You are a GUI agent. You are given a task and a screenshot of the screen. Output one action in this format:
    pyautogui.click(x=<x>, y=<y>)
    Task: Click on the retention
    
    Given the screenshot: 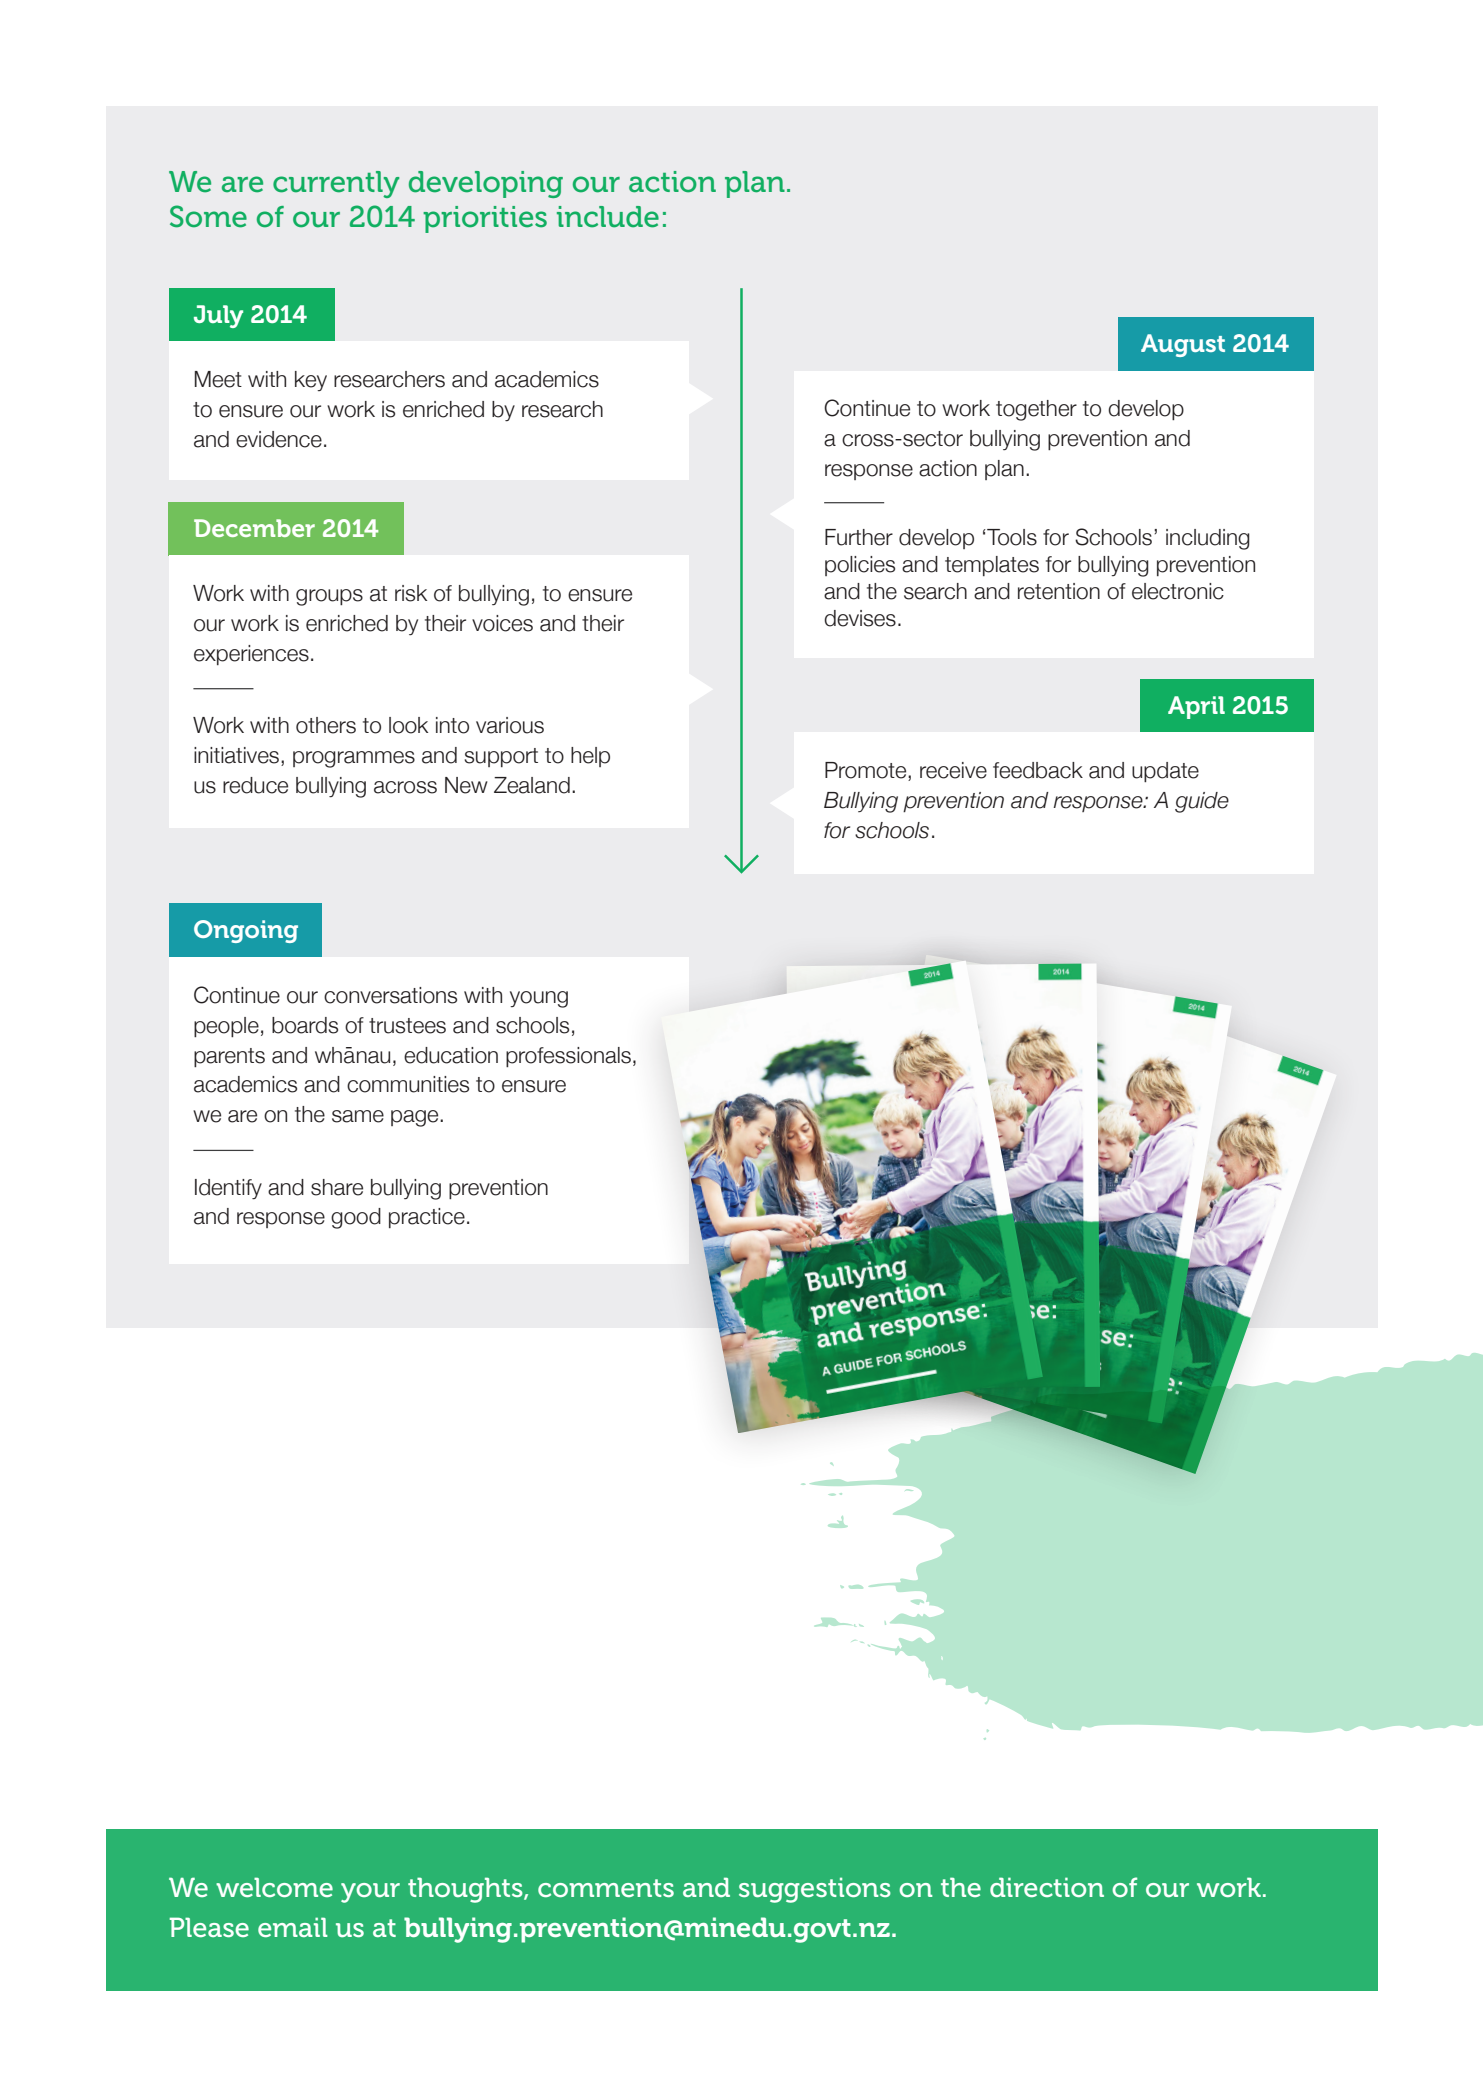 What is the action you would take?
    pyautogui.click(x=1059, y=591)
